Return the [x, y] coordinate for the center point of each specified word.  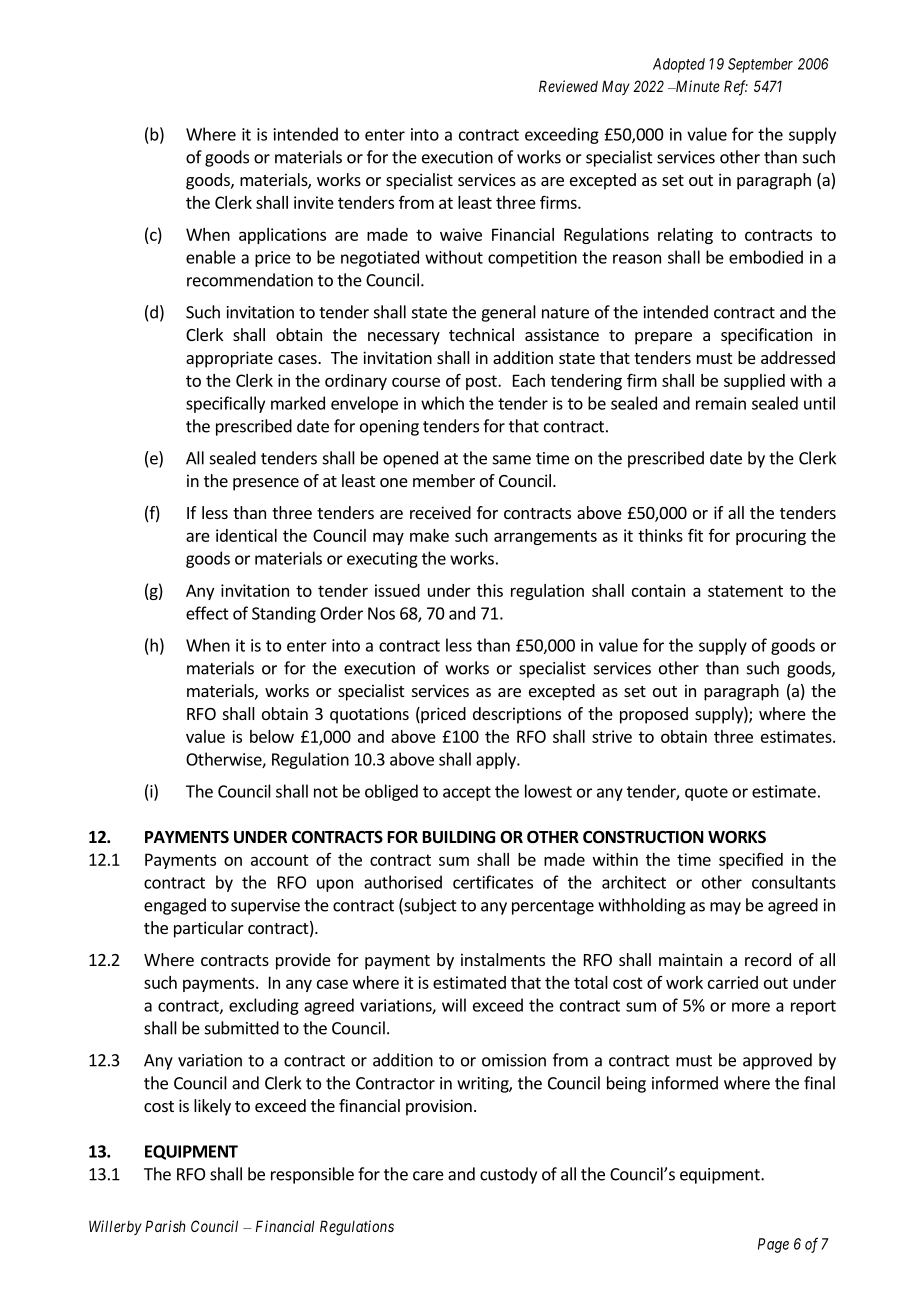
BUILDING [459, 837]
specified [751, 860]
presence [266, 484]
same [512, 460]
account [280, 860]
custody [508, 1175]
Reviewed [568, 86]
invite [314, 202]
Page [773, 1245]
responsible [312, 1175]
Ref [736, 88]
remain [721, 403]
